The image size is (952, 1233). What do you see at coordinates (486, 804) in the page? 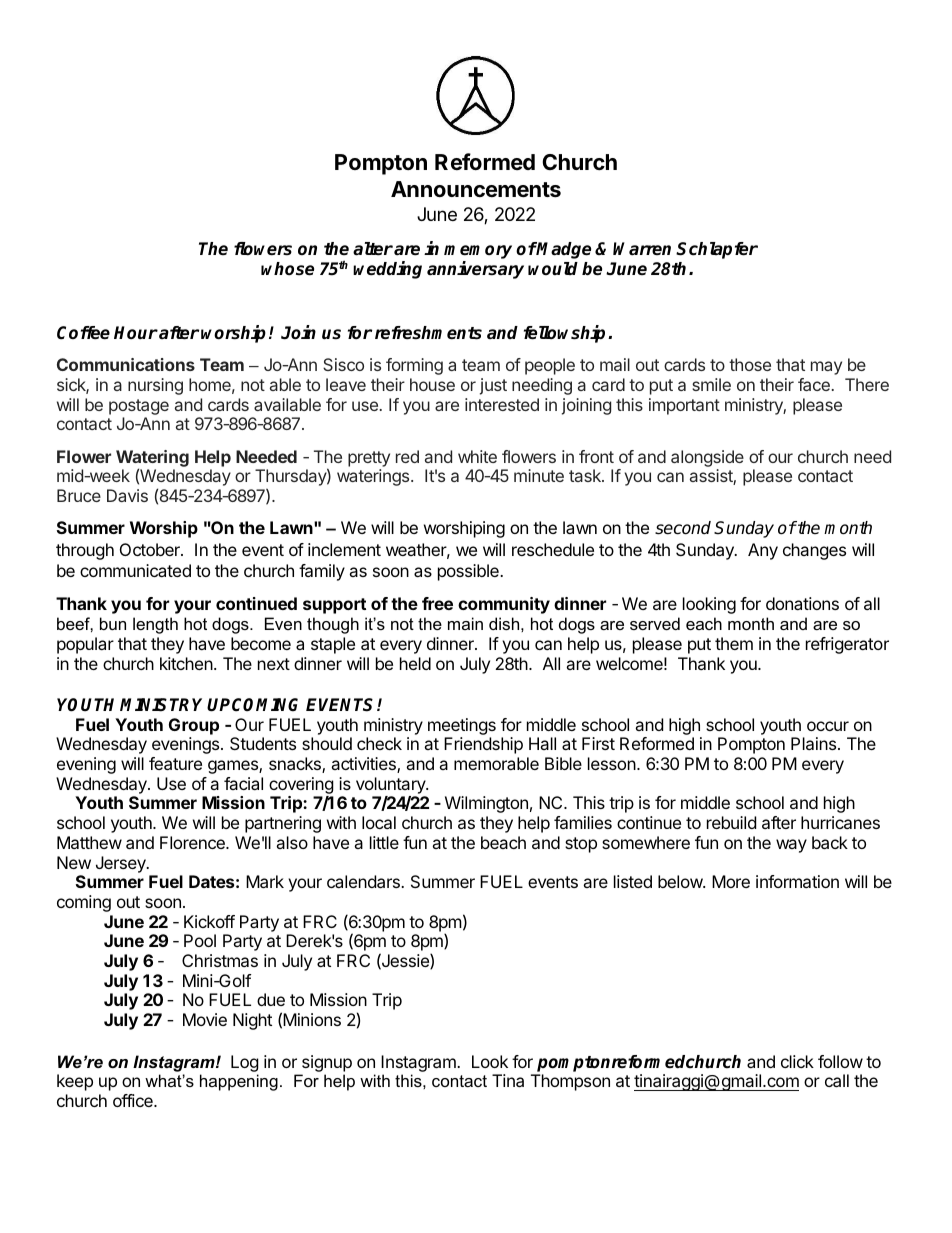
I see `Wilmington` at bounding box center [486, 804].
